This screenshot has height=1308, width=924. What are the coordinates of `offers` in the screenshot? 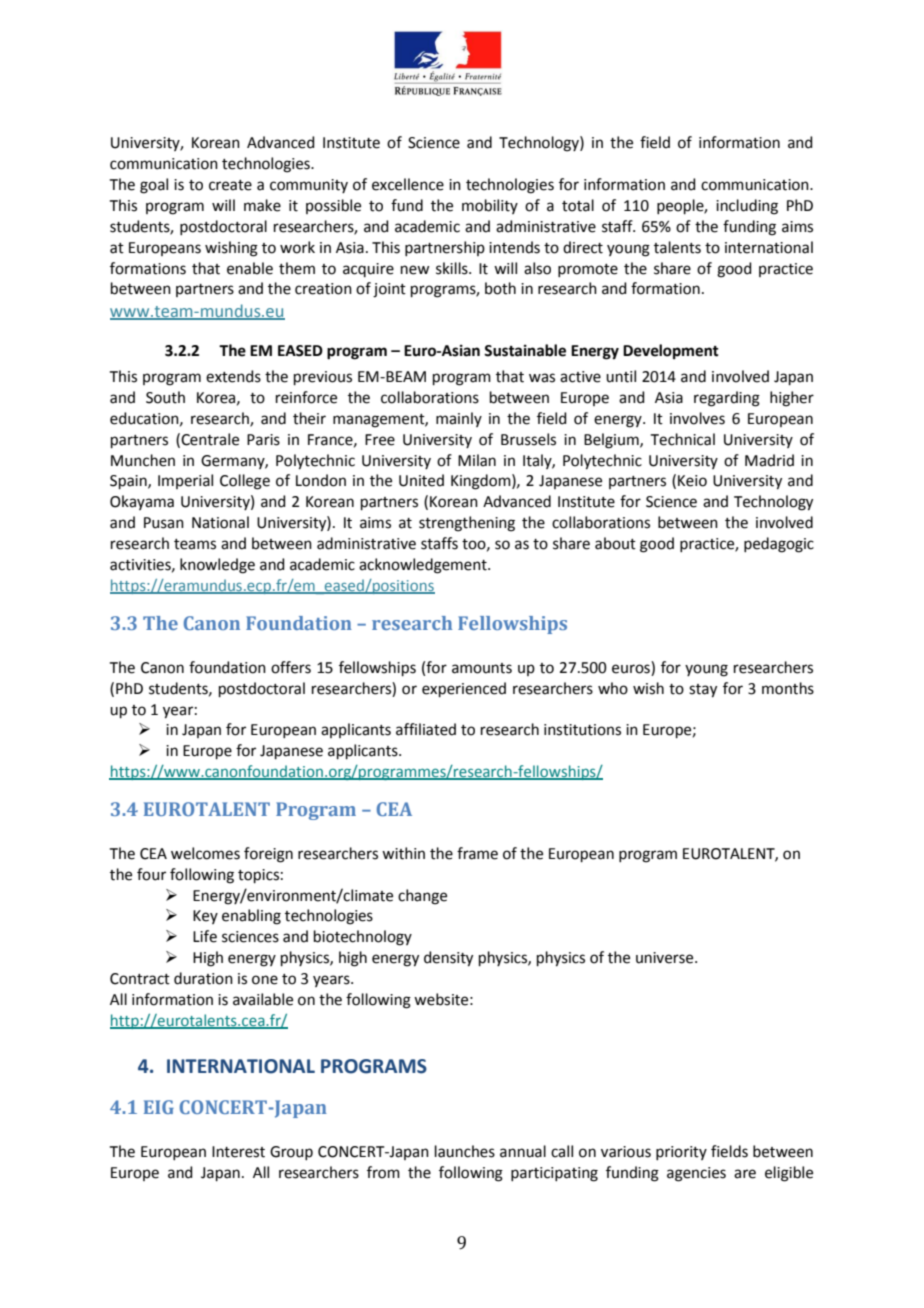 It's located at (291, 667).
